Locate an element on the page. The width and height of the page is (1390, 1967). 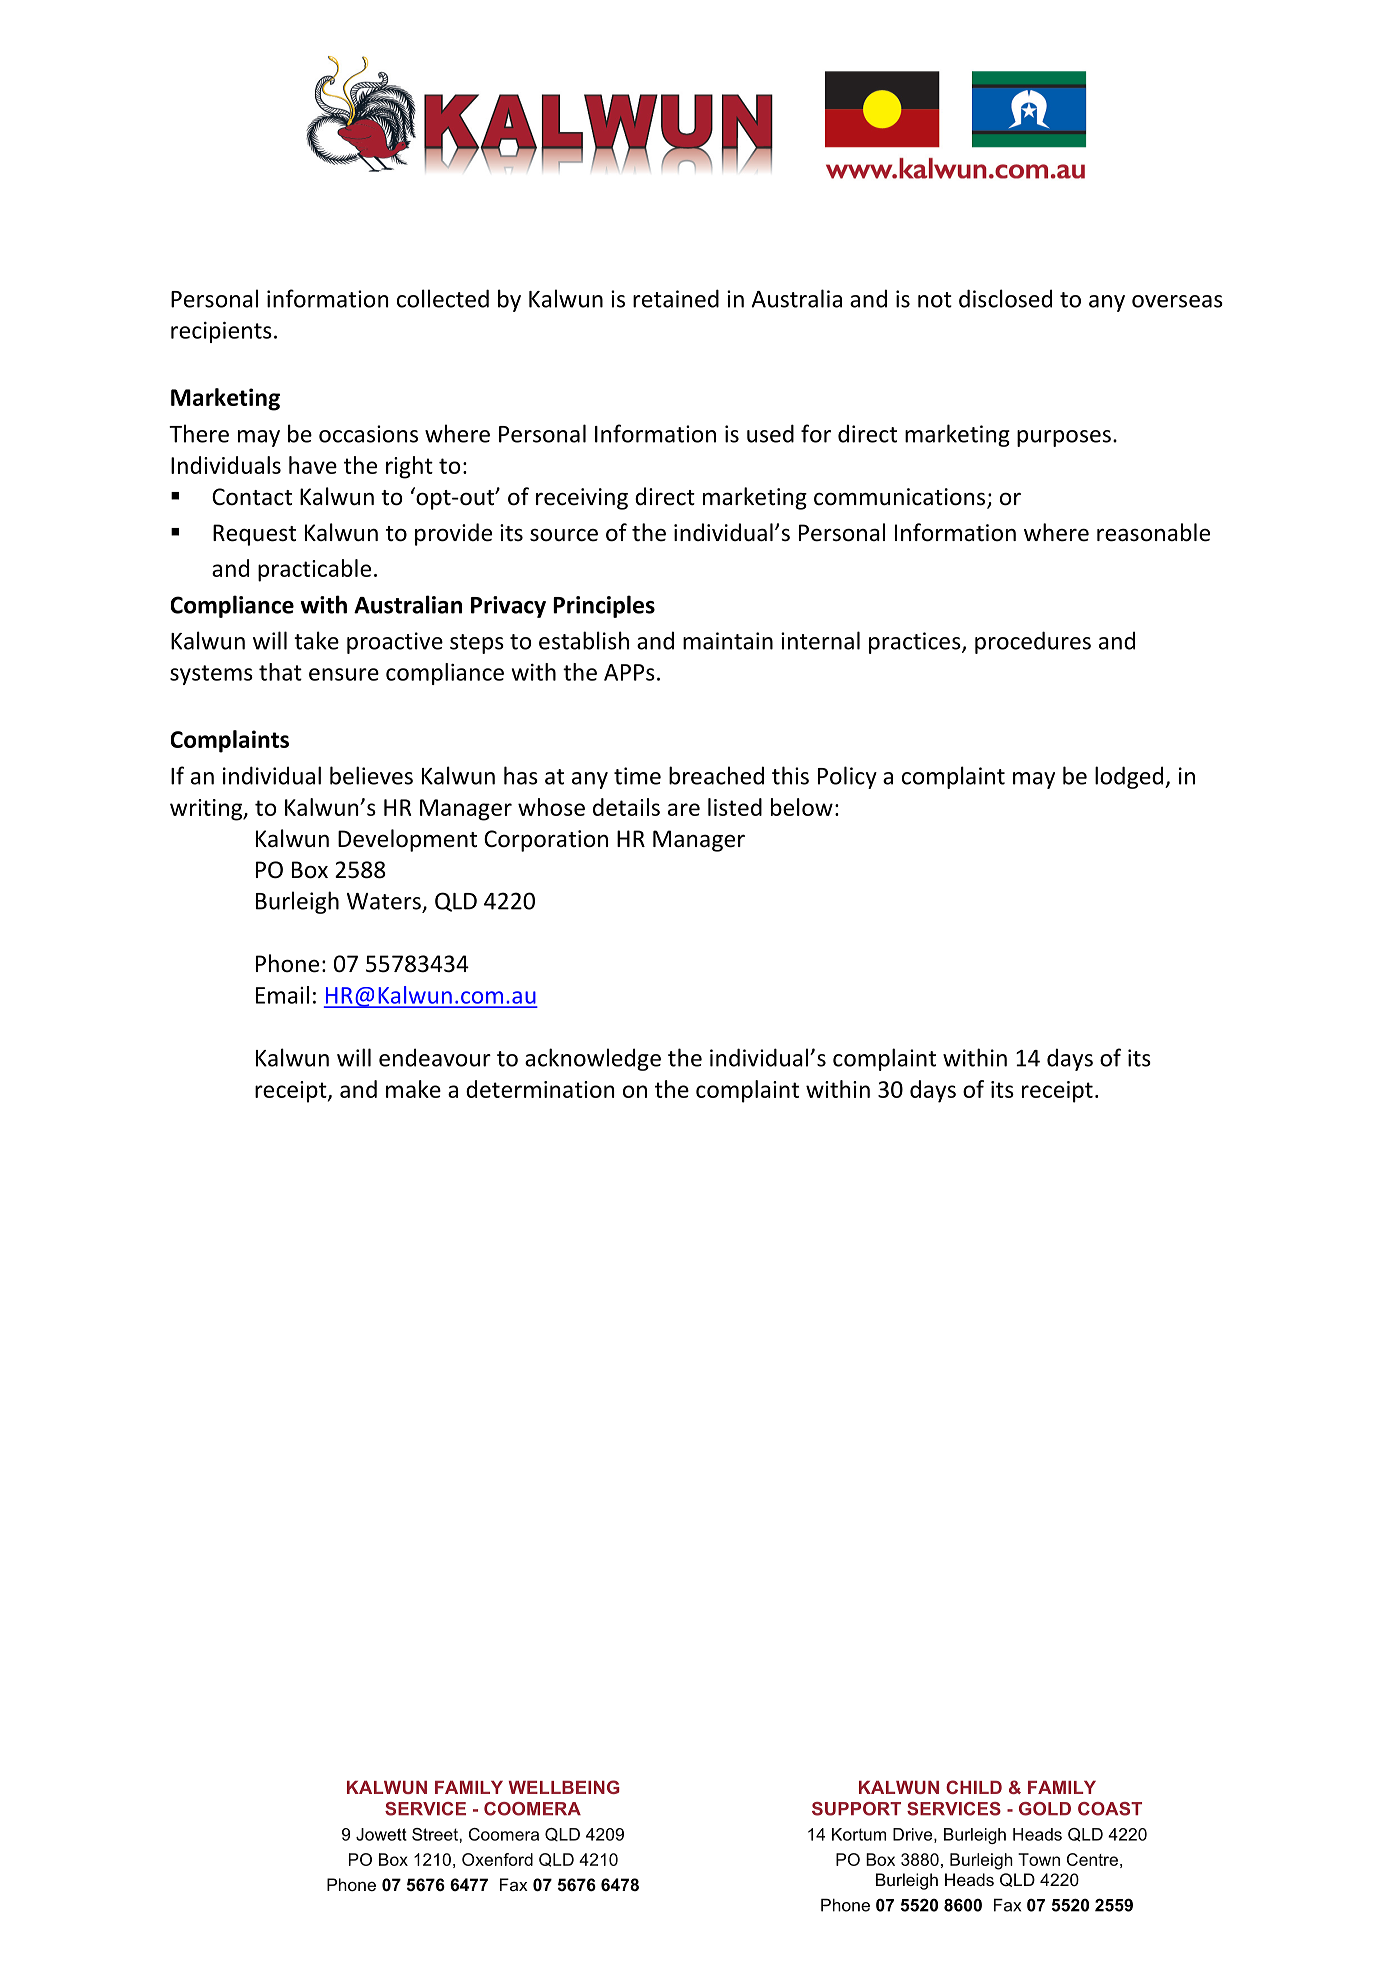
breached is located at coordinates (716, 775).
